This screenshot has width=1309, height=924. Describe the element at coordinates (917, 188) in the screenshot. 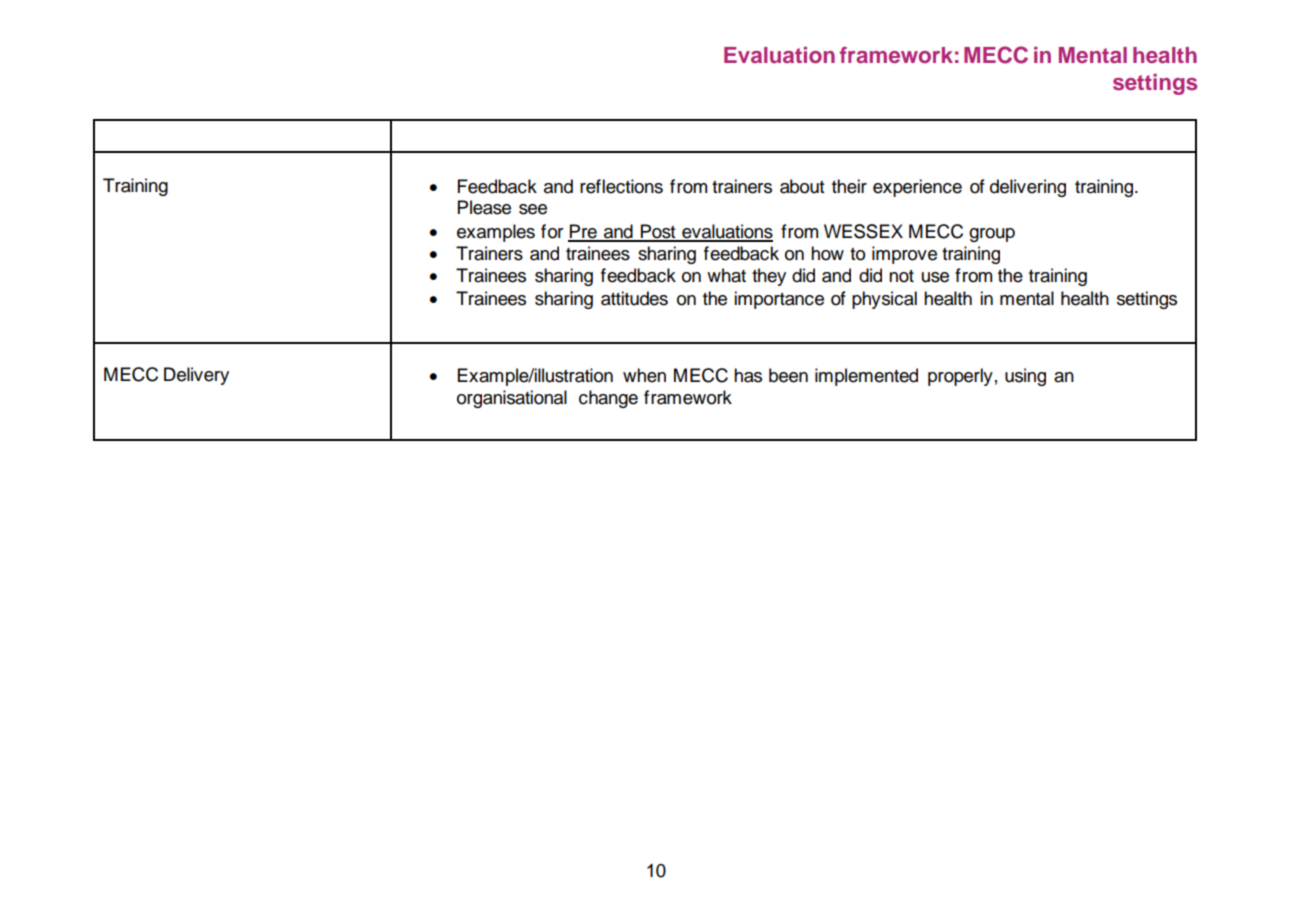

I see `experience` at that location.
